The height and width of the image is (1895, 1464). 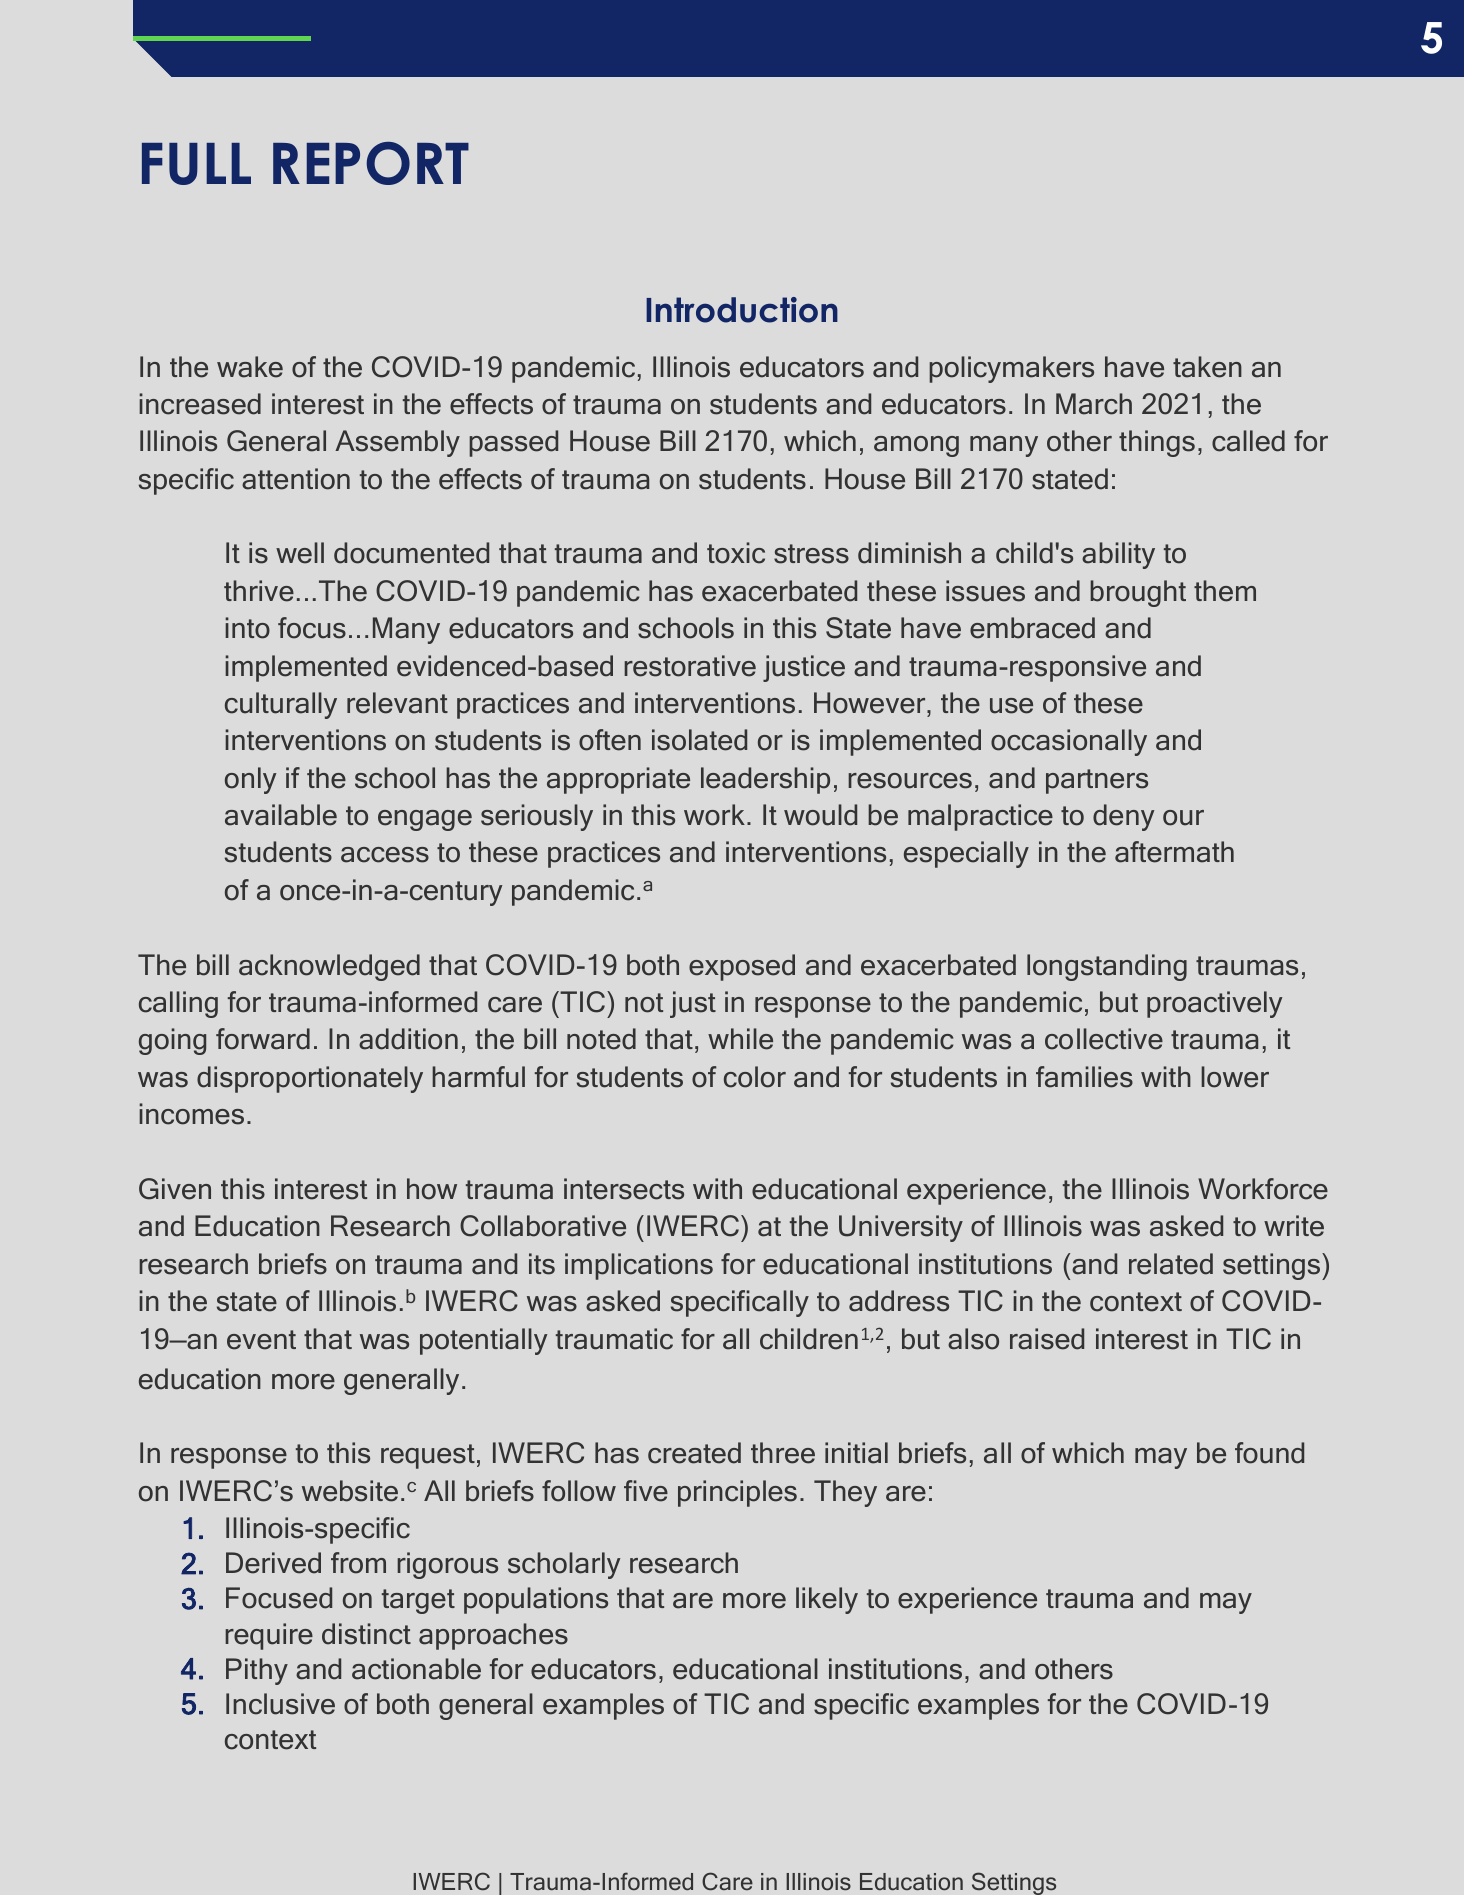 I want to click on require, so click(x=269, y=1636).
